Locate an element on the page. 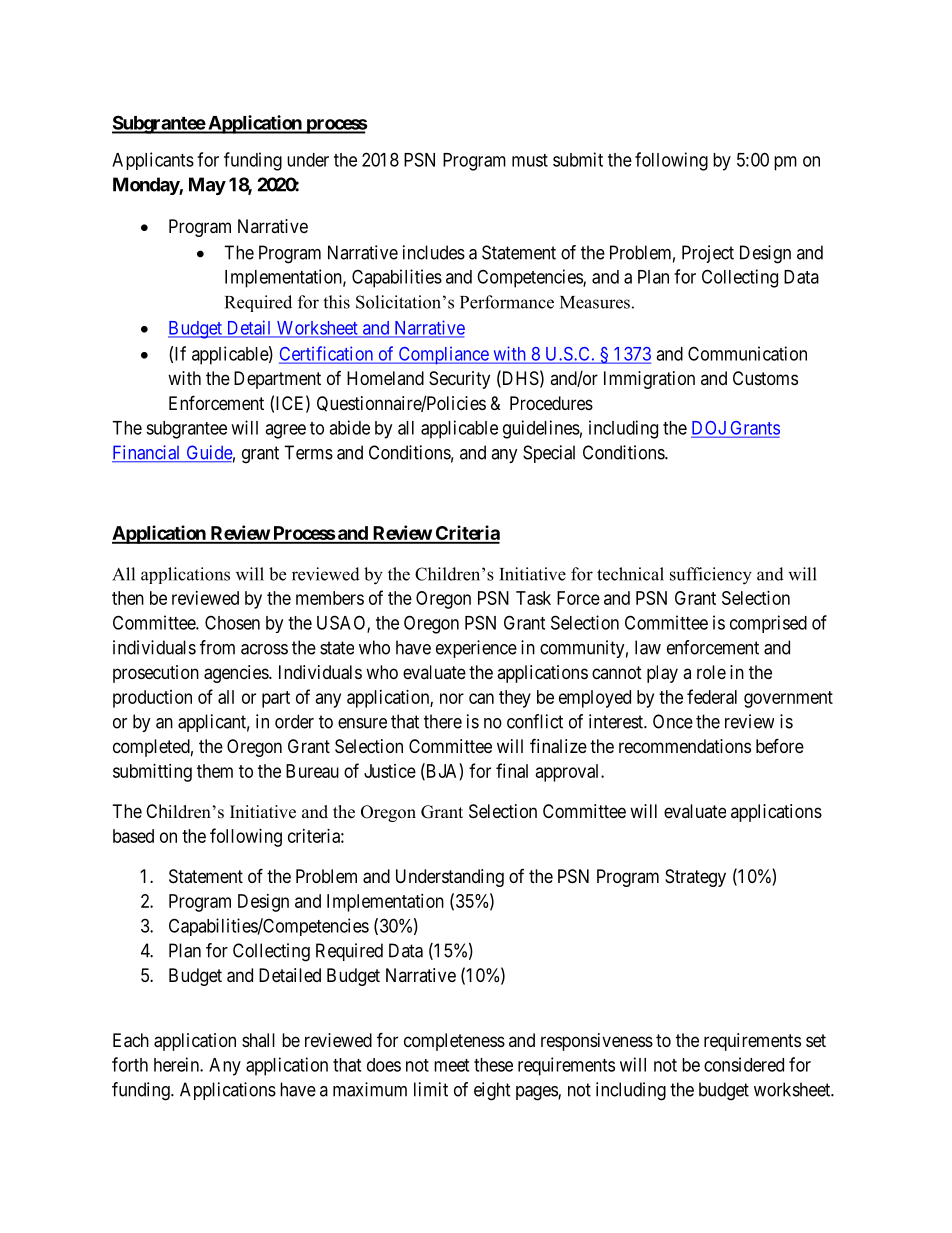 This image has height=1233, width=952. Communication is located at coordinates (747, 353).
